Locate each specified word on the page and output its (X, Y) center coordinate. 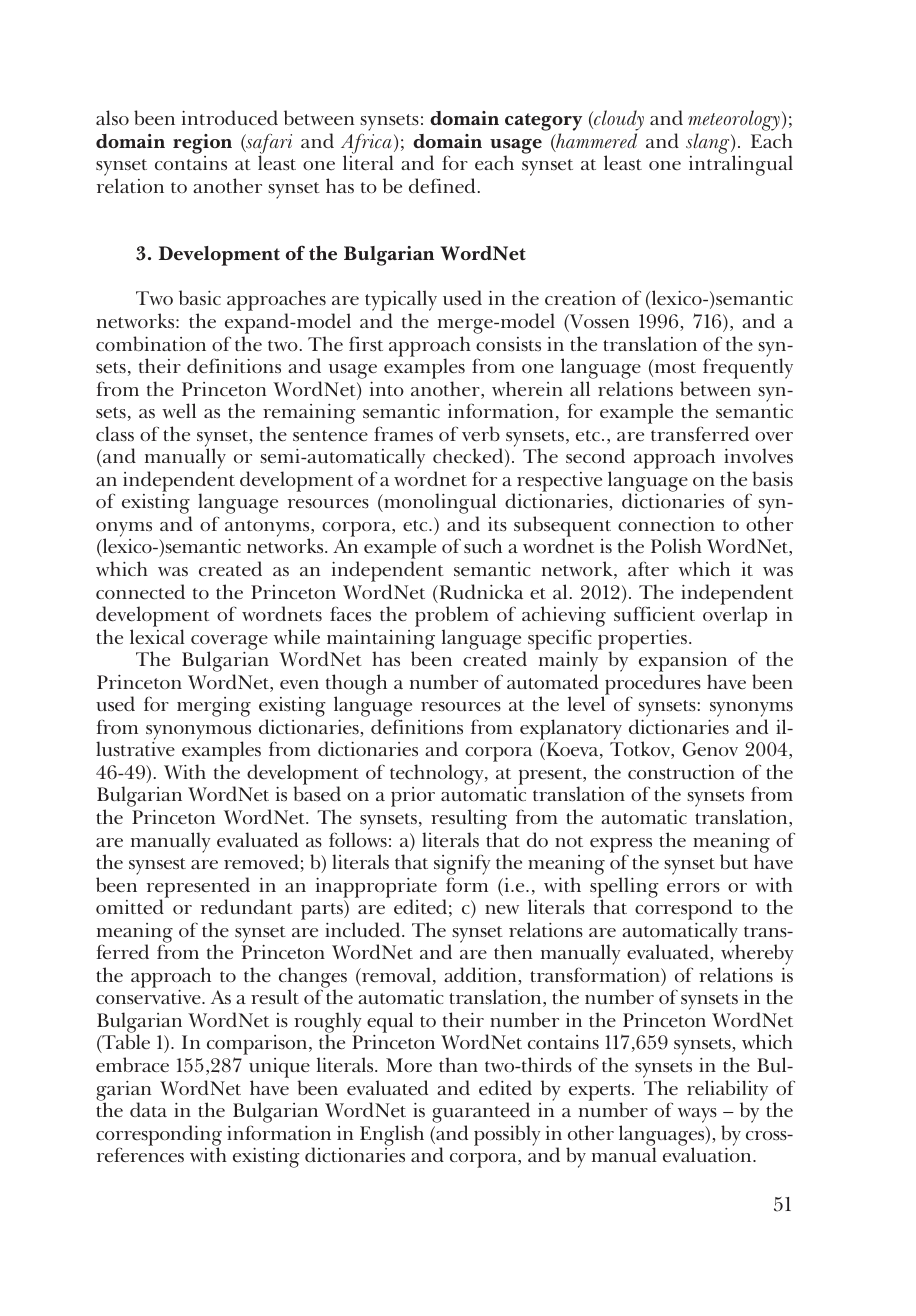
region (202, 144)
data (148, 1109)
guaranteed (481, 1114)
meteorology (734, 122)
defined (442, 186)
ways (697, 1115)
